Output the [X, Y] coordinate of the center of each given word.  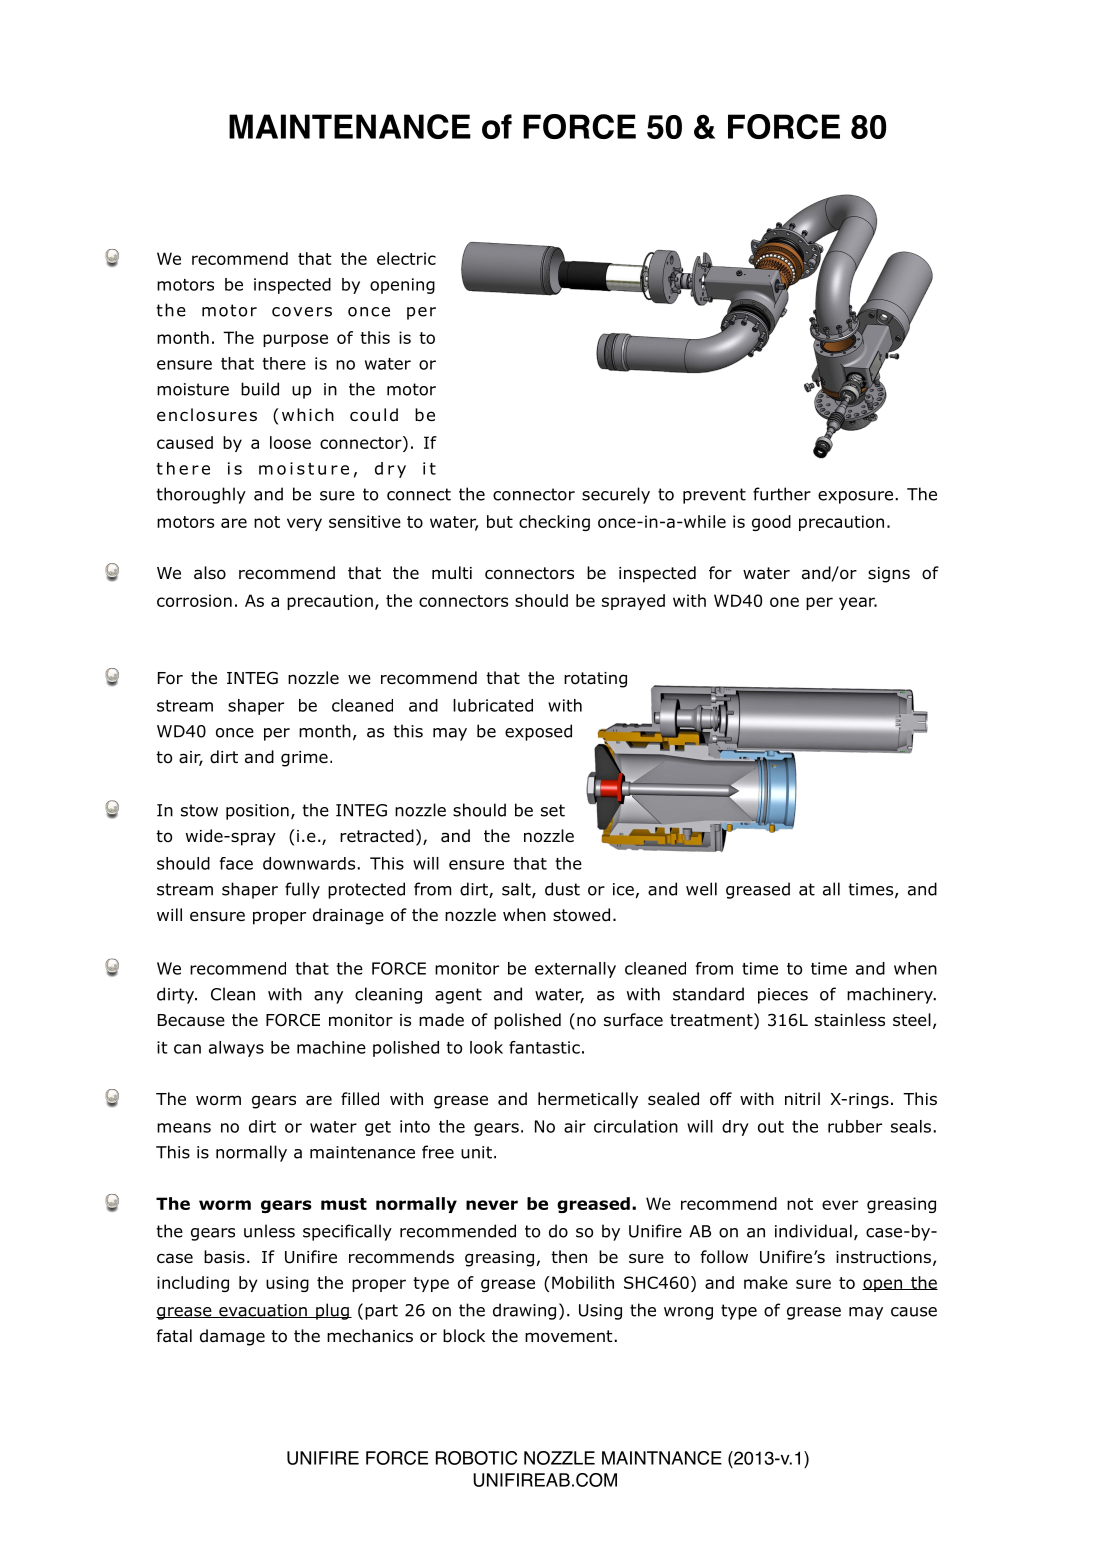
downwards [310, 863]
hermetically [588, 1100]
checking [554, 523]
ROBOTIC [476, 1458]
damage [232, 1337]
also [210, 573]
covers [302, 312]
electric [406, 258]
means [184, 1128]
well [701, 889]
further [782, 494]
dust [562, 889]
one [784, 602]
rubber [855, 1126]
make [766, 1282]
